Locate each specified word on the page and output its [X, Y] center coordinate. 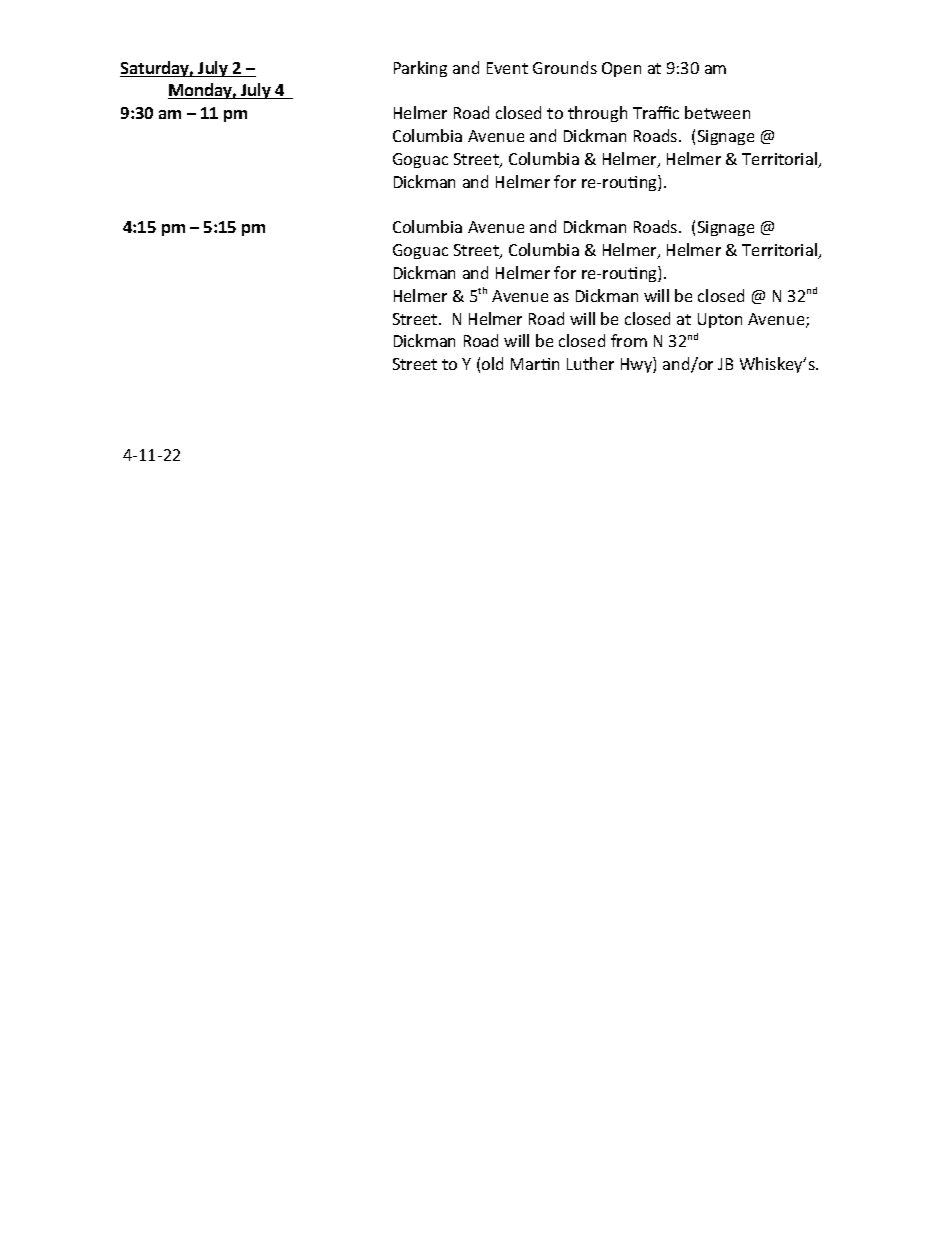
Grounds [565, 67]
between [717, 112]
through [597, 114]
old [492, 363]
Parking [420, 69]
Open [621, 69]
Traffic [656, 112]
